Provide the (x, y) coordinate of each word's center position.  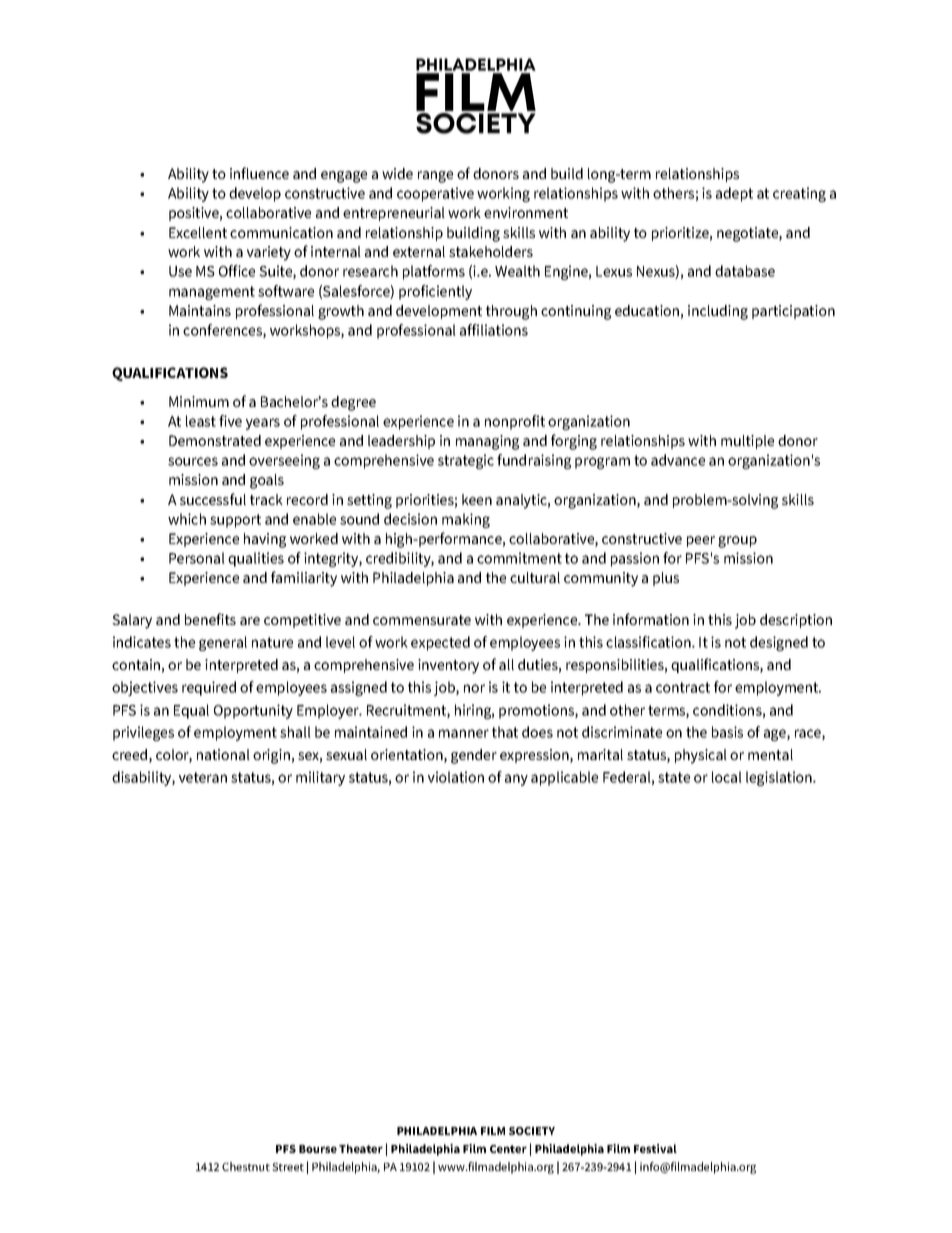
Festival (655, 1148)
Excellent (198, 232)
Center (508, 1149)
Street (288, 1167)
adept (734, 194)
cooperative (435, 194)
